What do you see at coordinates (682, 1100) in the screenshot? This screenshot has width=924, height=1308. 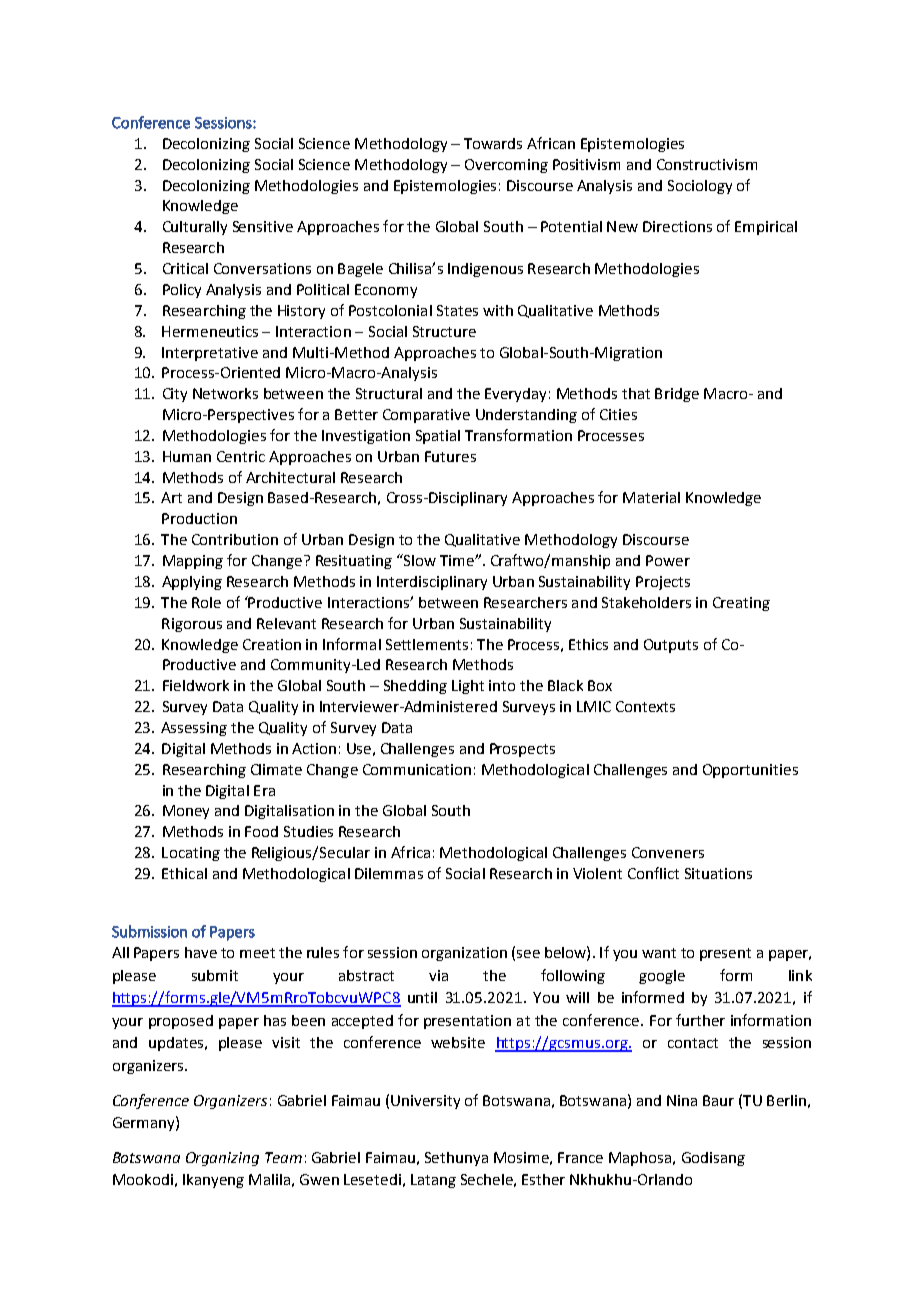 I see `Nina` at bounding box center [682, 1100].
